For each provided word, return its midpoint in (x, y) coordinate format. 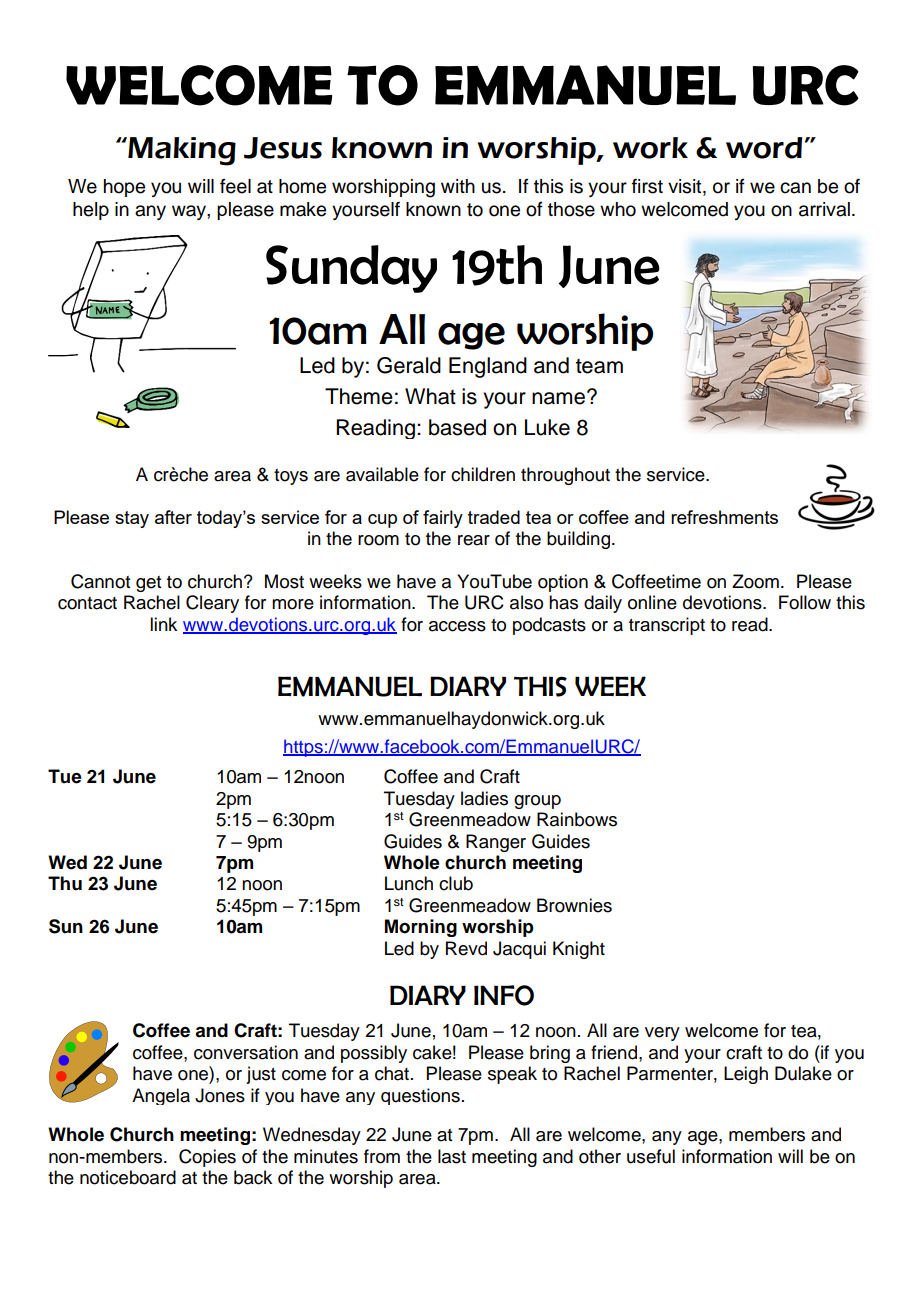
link (163, 624)
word (764, 148)
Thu (65, 883)
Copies (207, 1158)
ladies (484, 798)
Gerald (409, 365)
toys (291, 477)
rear (474, 540)
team (599, 366)
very (662, 1034)
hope (124, 188)
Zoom (755, 581)
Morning (421, 928)
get (148, 584)
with (458, 186)
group (537, 802)
